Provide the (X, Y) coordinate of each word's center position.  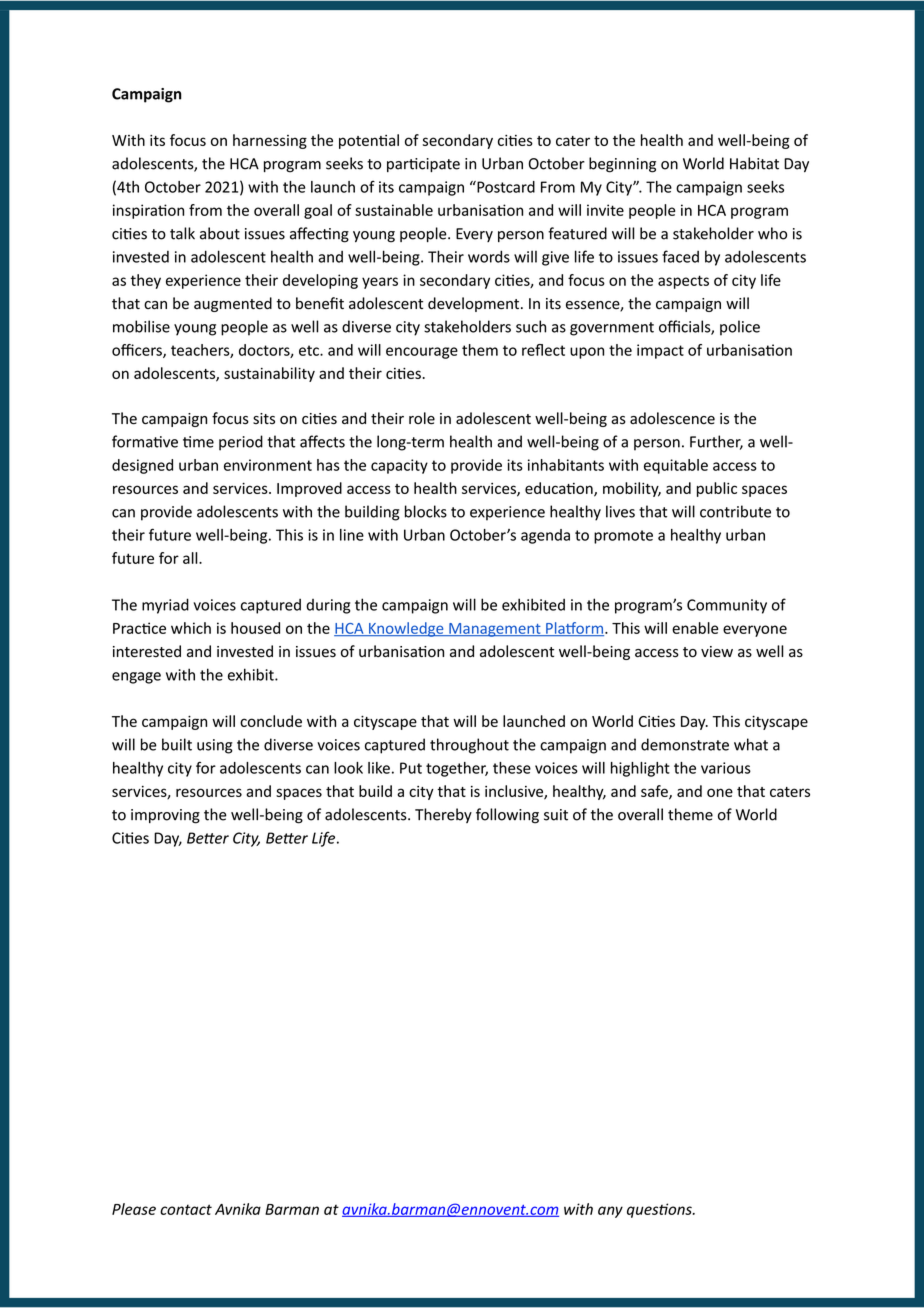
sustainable (394, 210)
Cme (198, 442)
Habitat (754, 163)
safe (655, 792)
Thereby (443, 815)
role (422, 418)
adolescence (672, 418)
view (717, 652)
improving (165, 816)
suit (556, 815)
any (610, 1212)
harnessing (270, 141)
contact (186, 1209)
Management (495, 630)
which (191, 628)
